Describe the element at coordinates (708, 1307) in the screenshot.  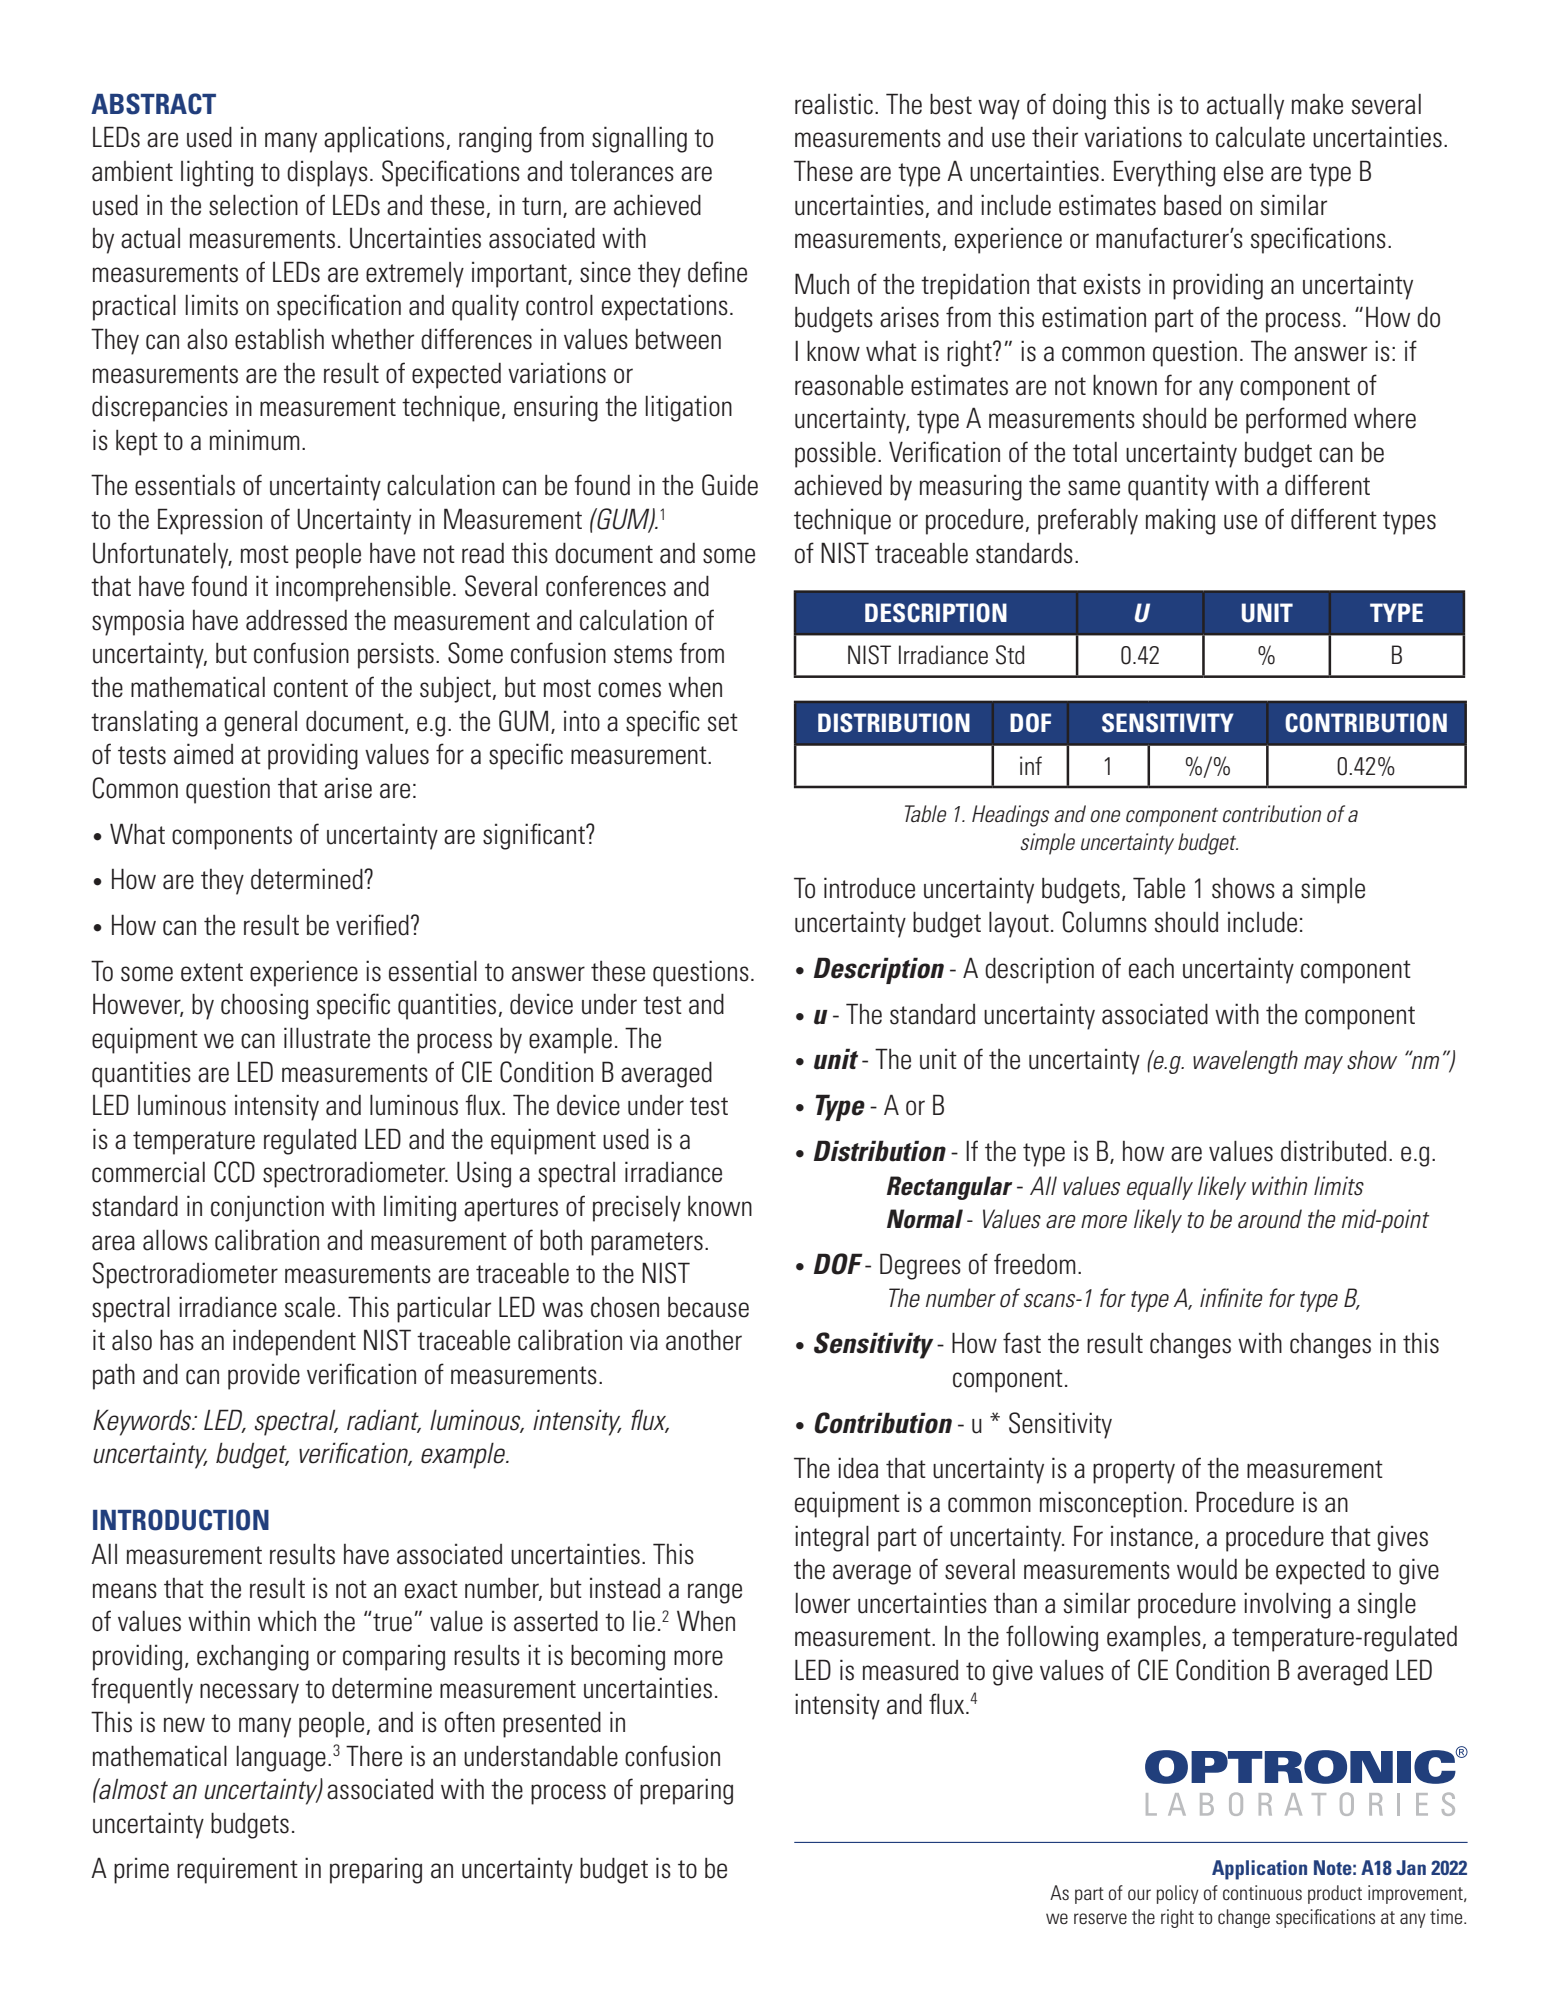
I see `because` at that location.
